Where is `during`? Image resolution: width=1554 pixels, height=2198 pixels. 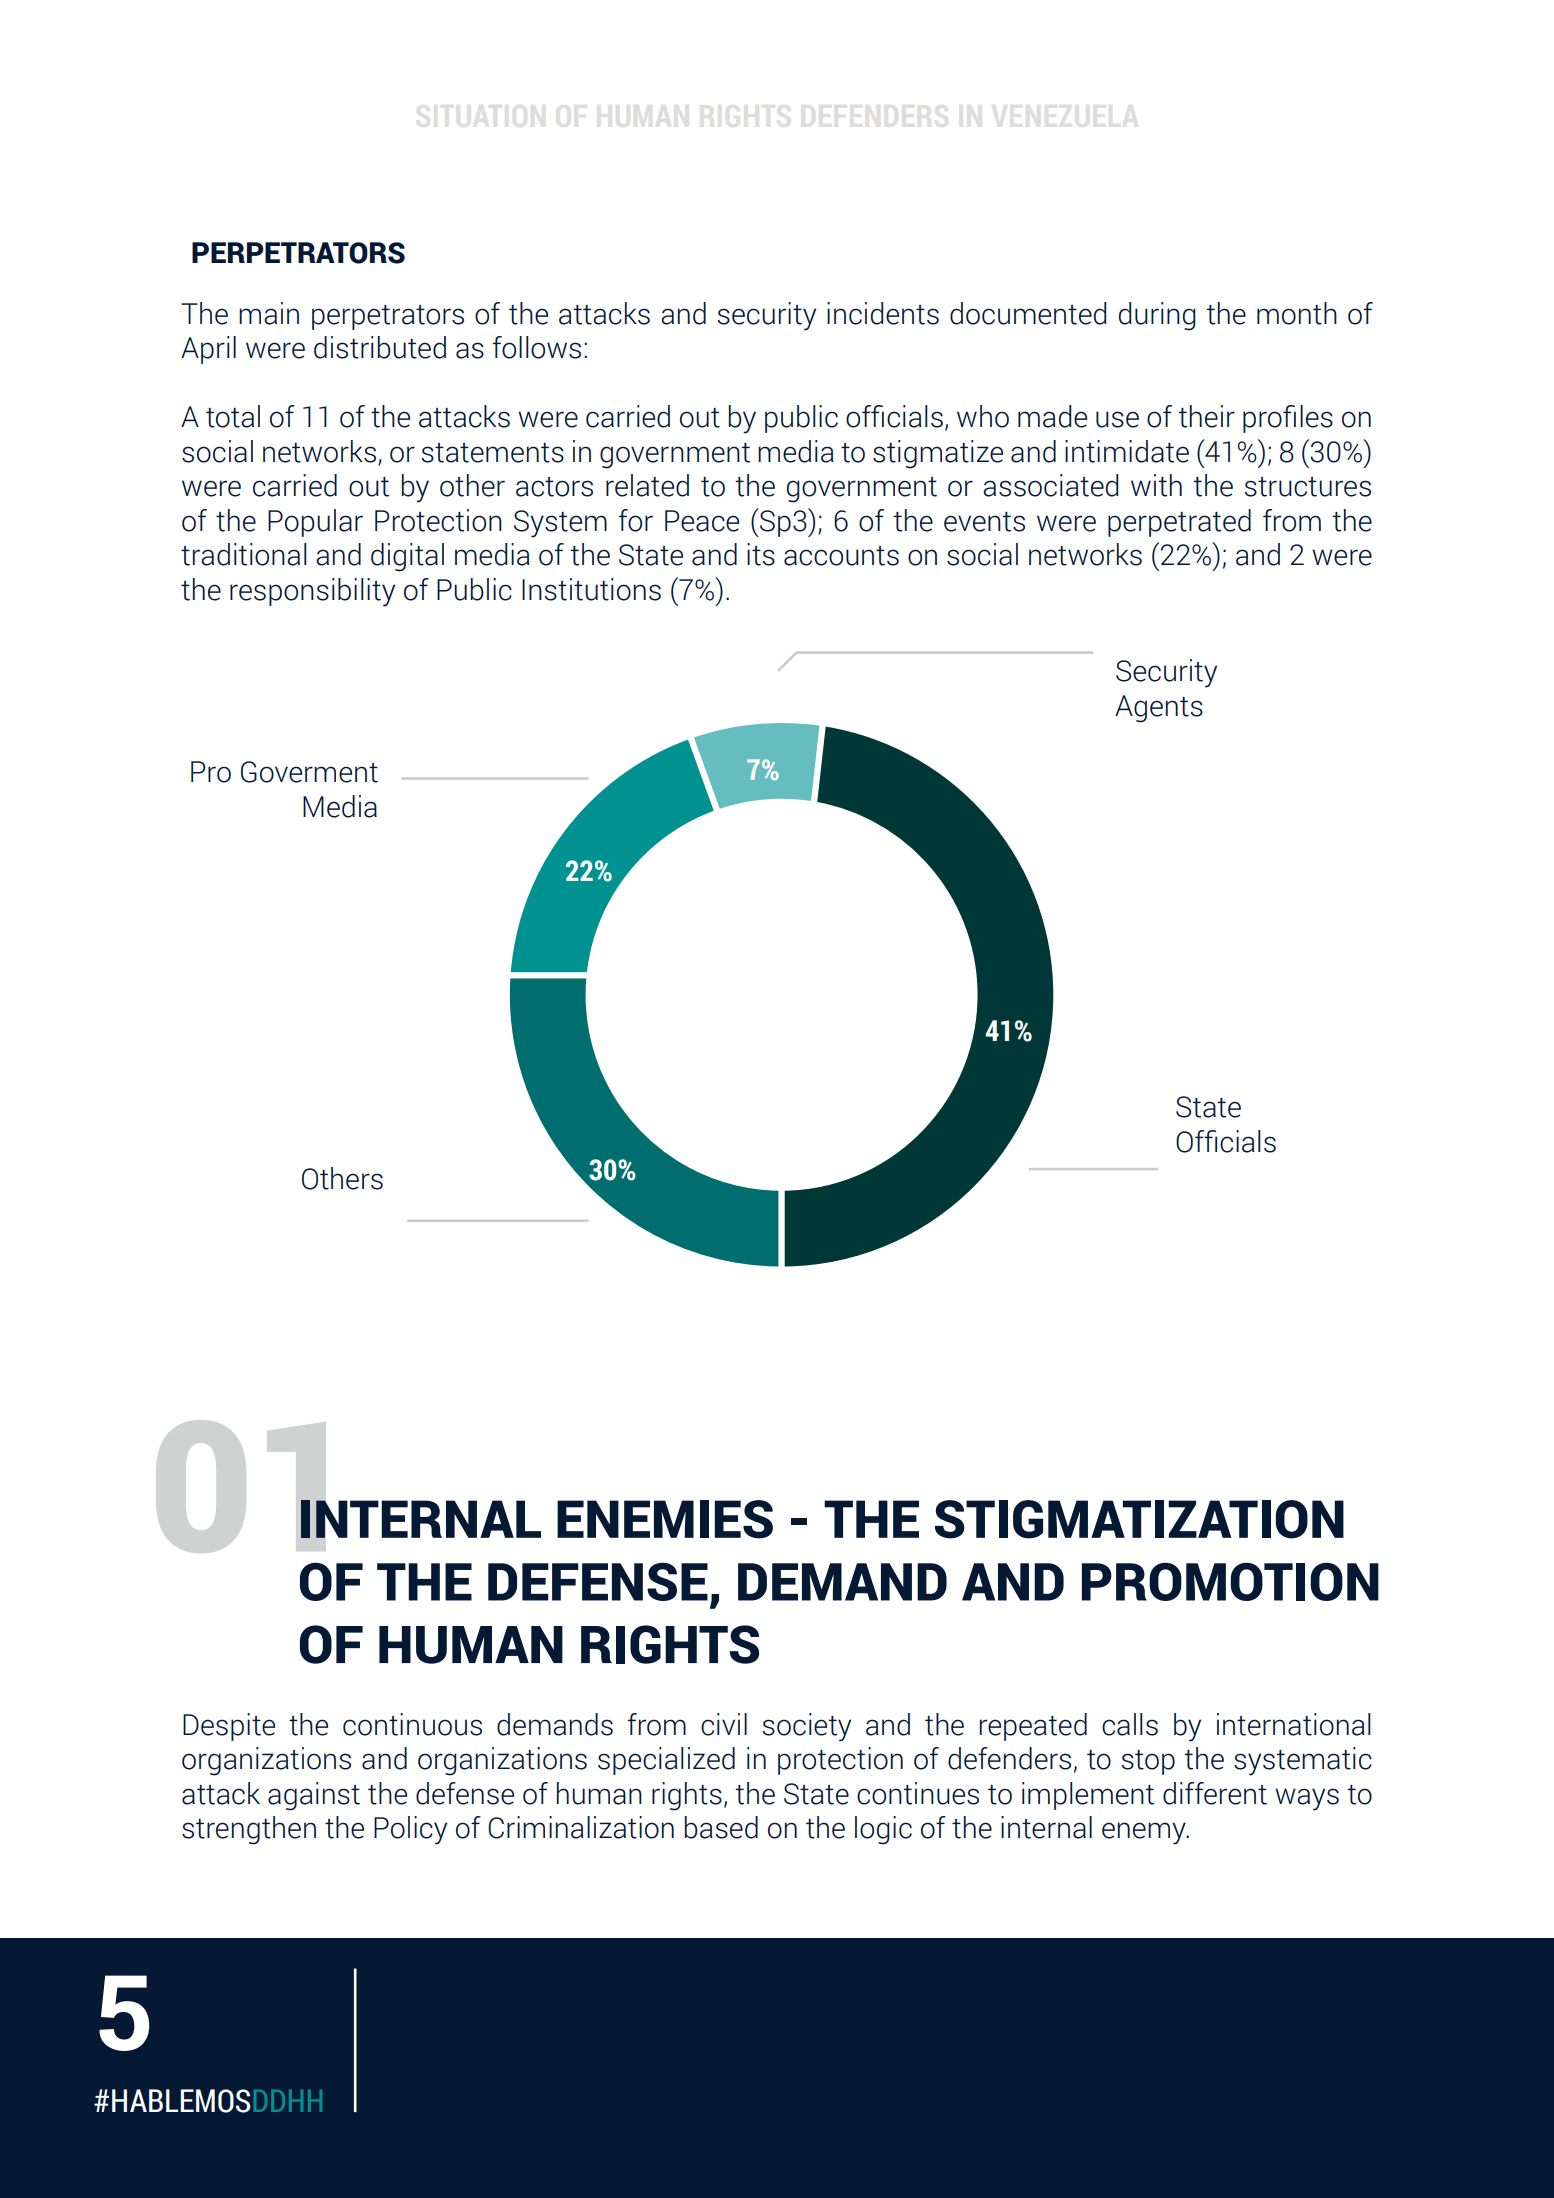
during is located at coordinates (1157, 316).
